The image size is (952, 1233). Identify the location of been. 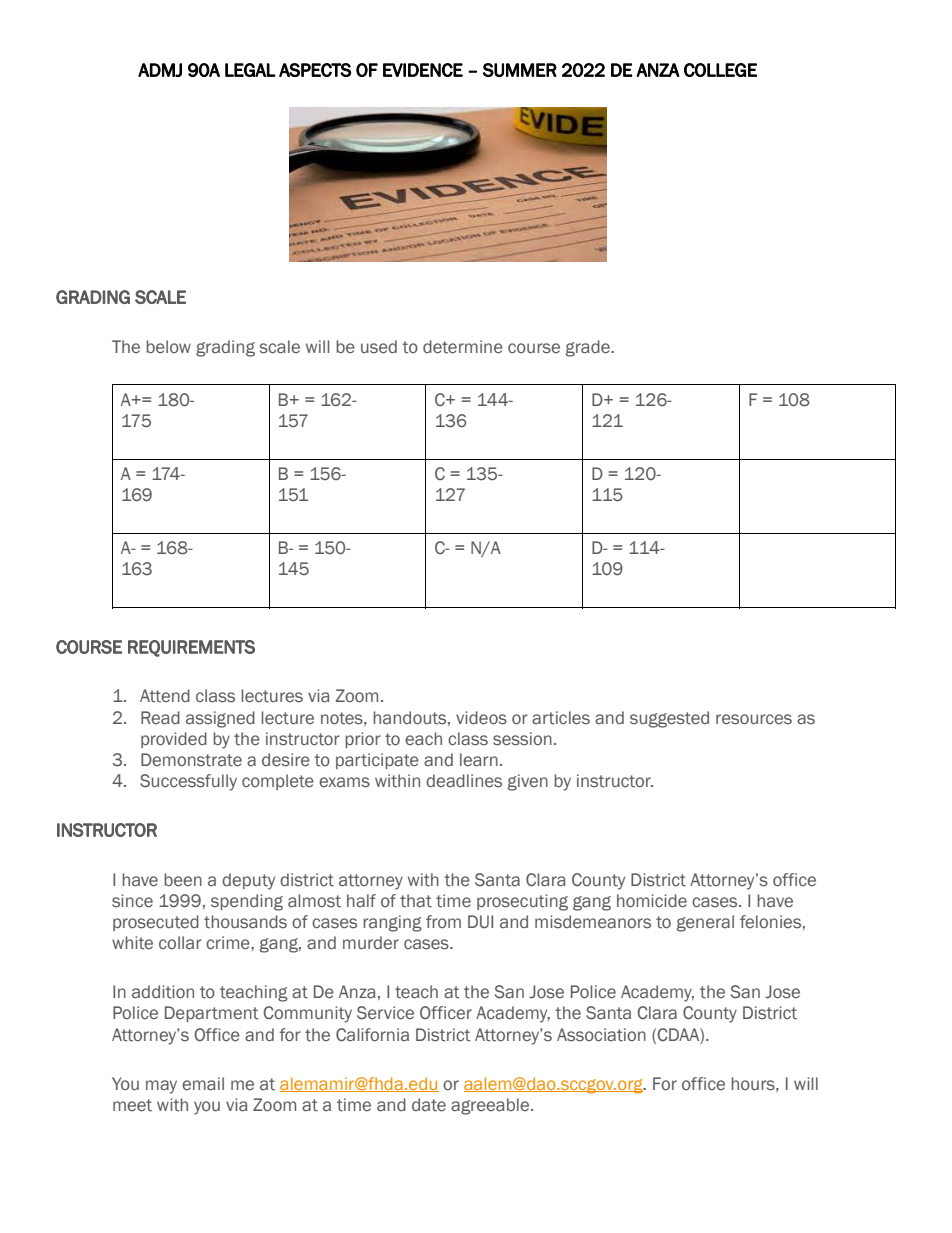
(183, 880).
